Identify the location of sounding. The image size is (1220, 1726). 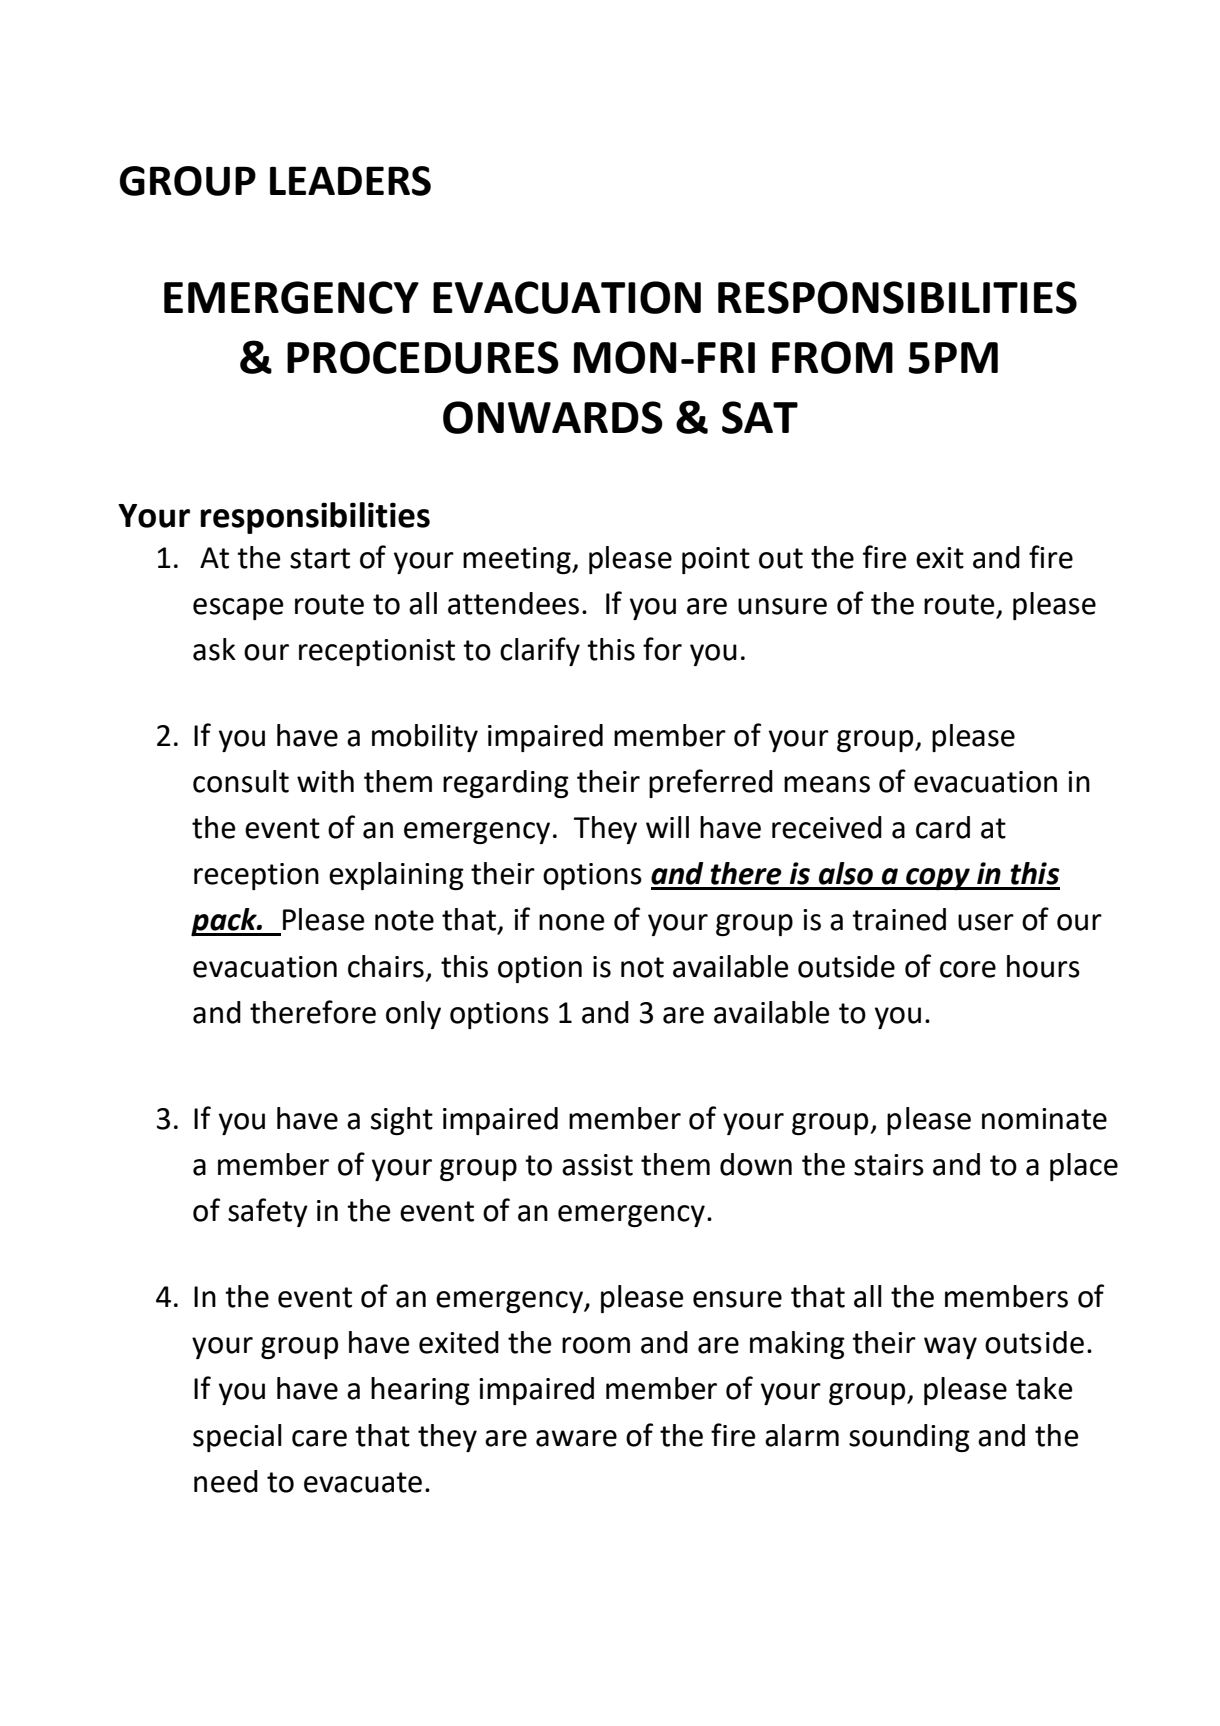
(909, 1438).
